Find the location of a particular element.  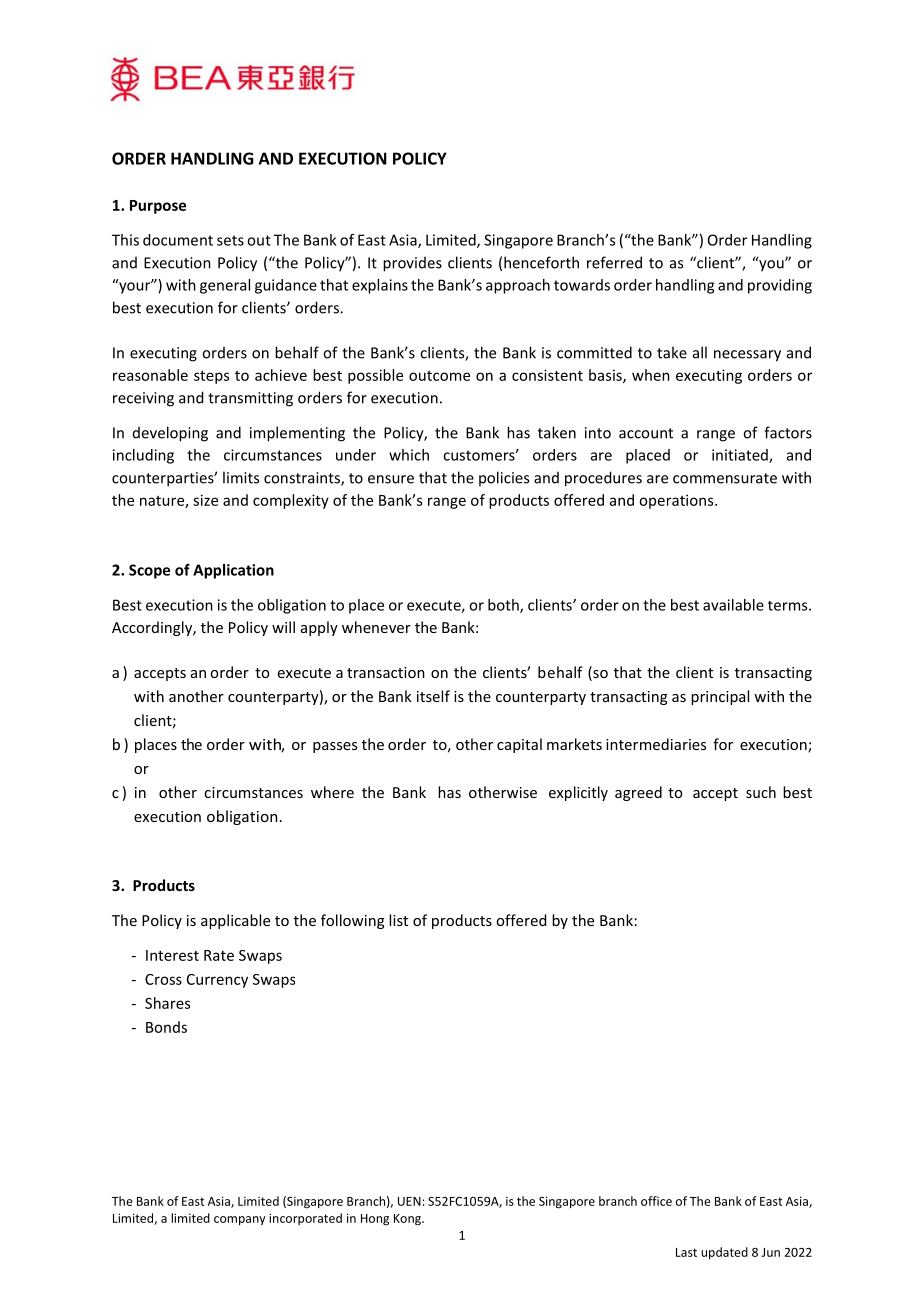

company is located at coordinates (240, 1221).
